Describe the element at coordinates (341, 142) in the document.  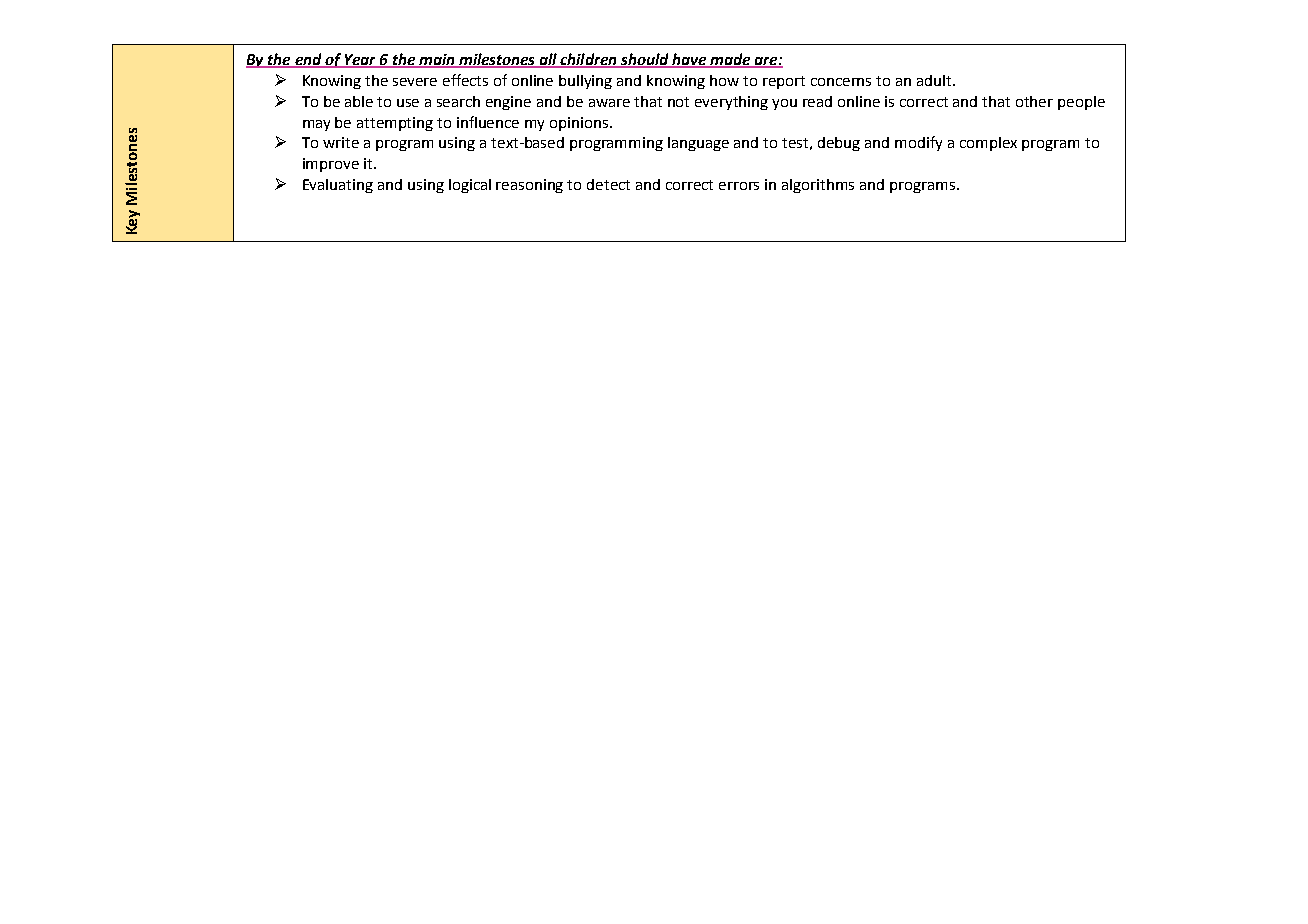
I see `write` at that location.
